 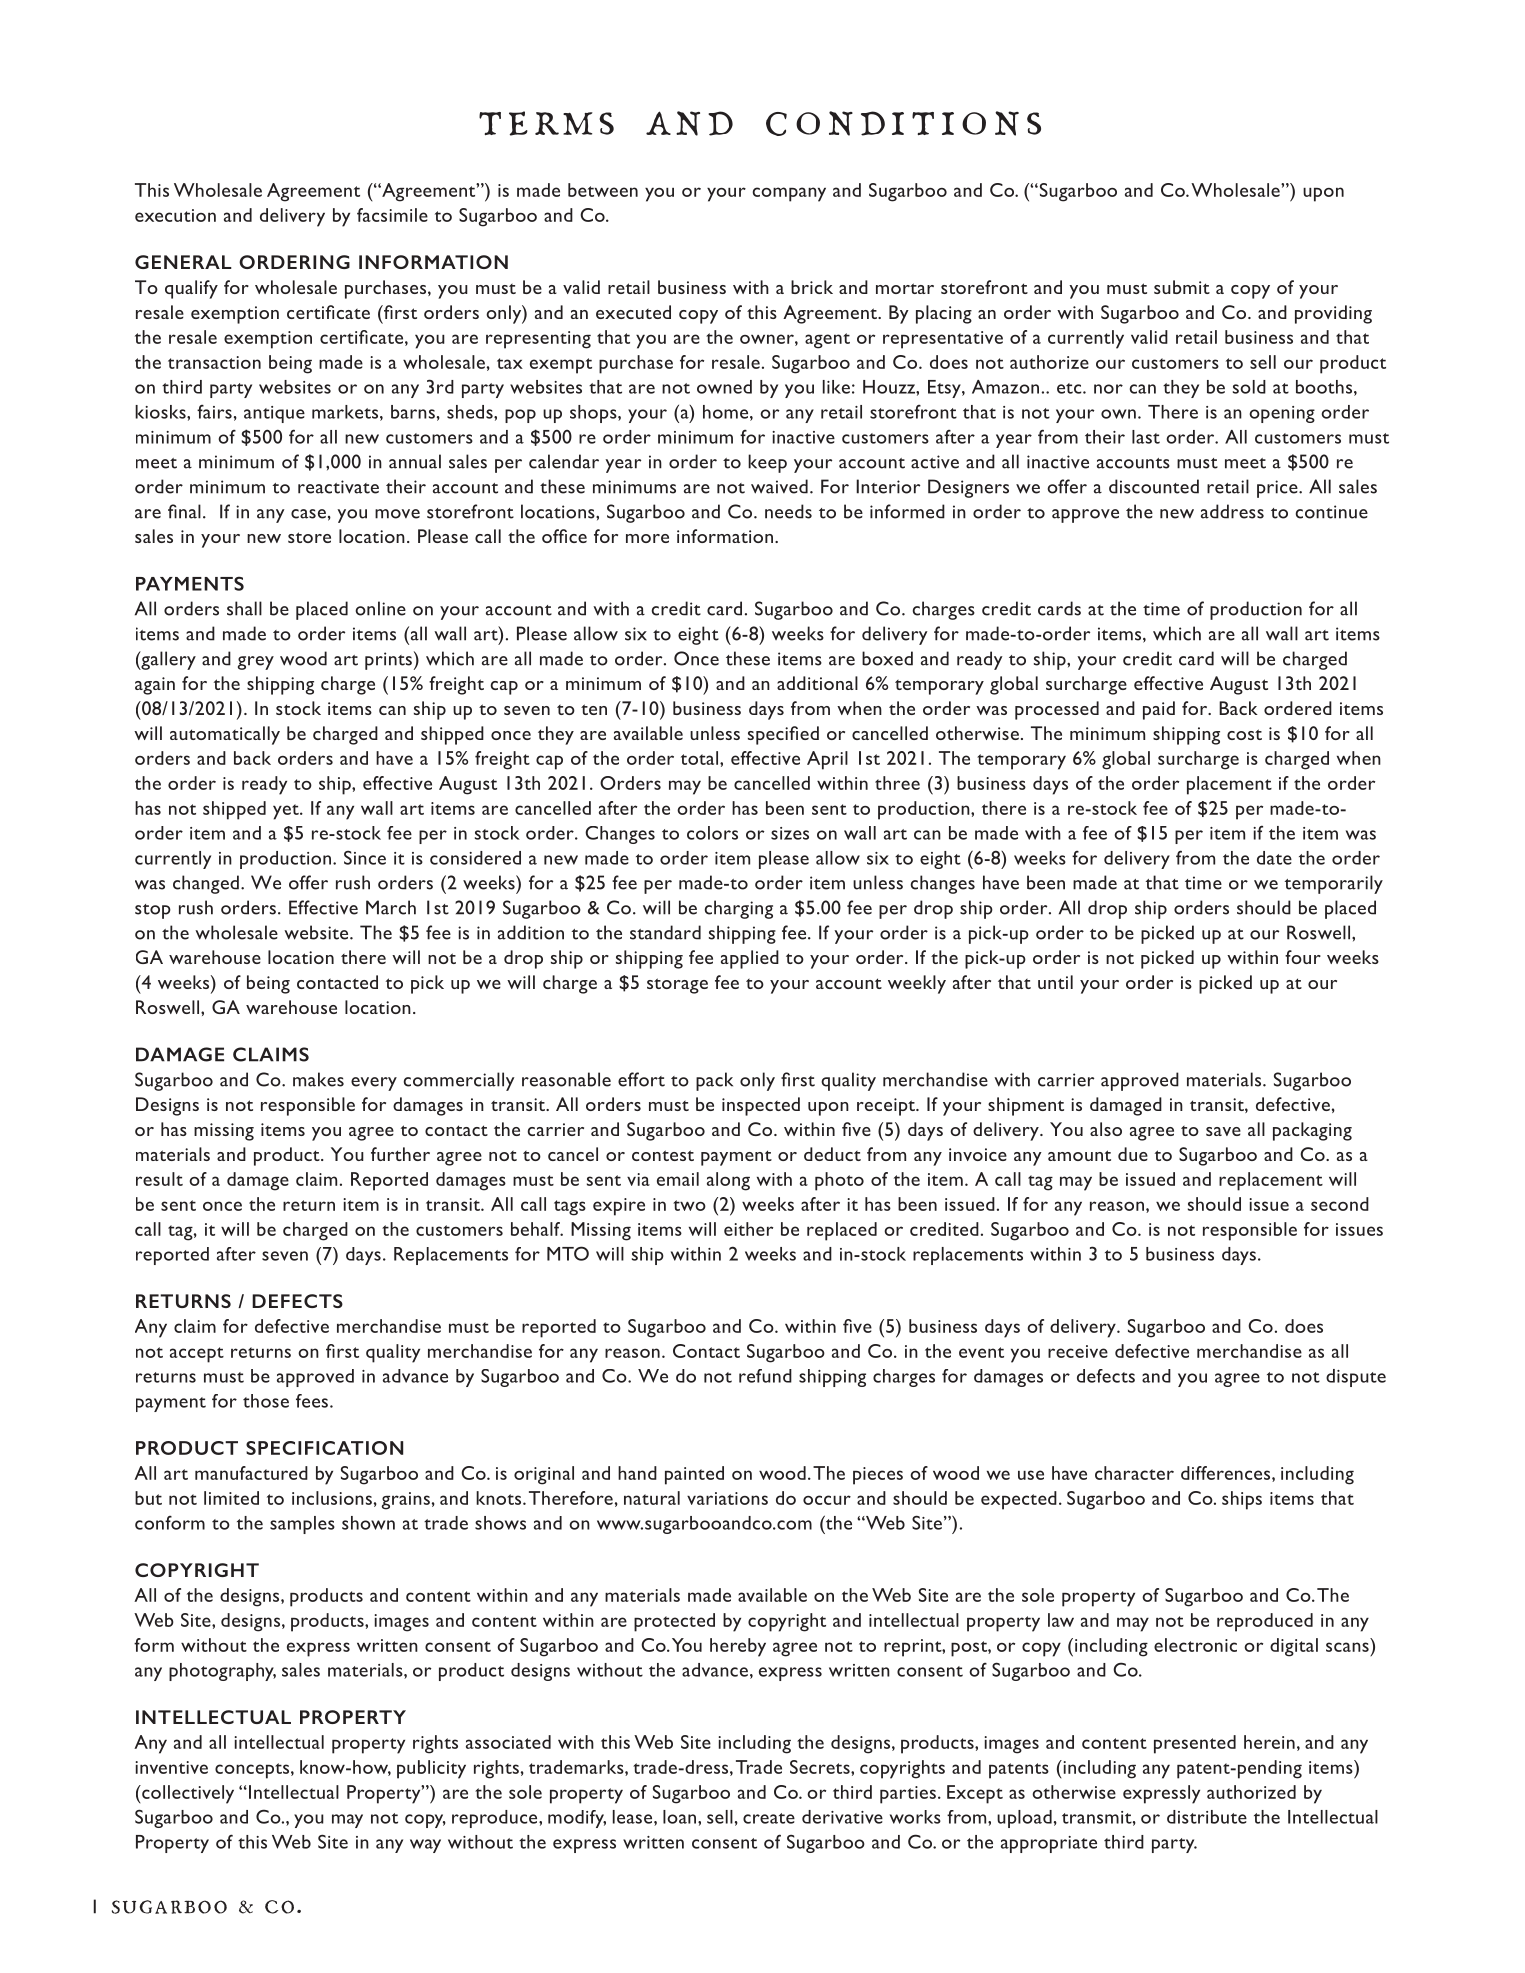 What do you see at coordinates (187, 1794) in the document?
I see `collectively` at bounding box center [187, 1794].
